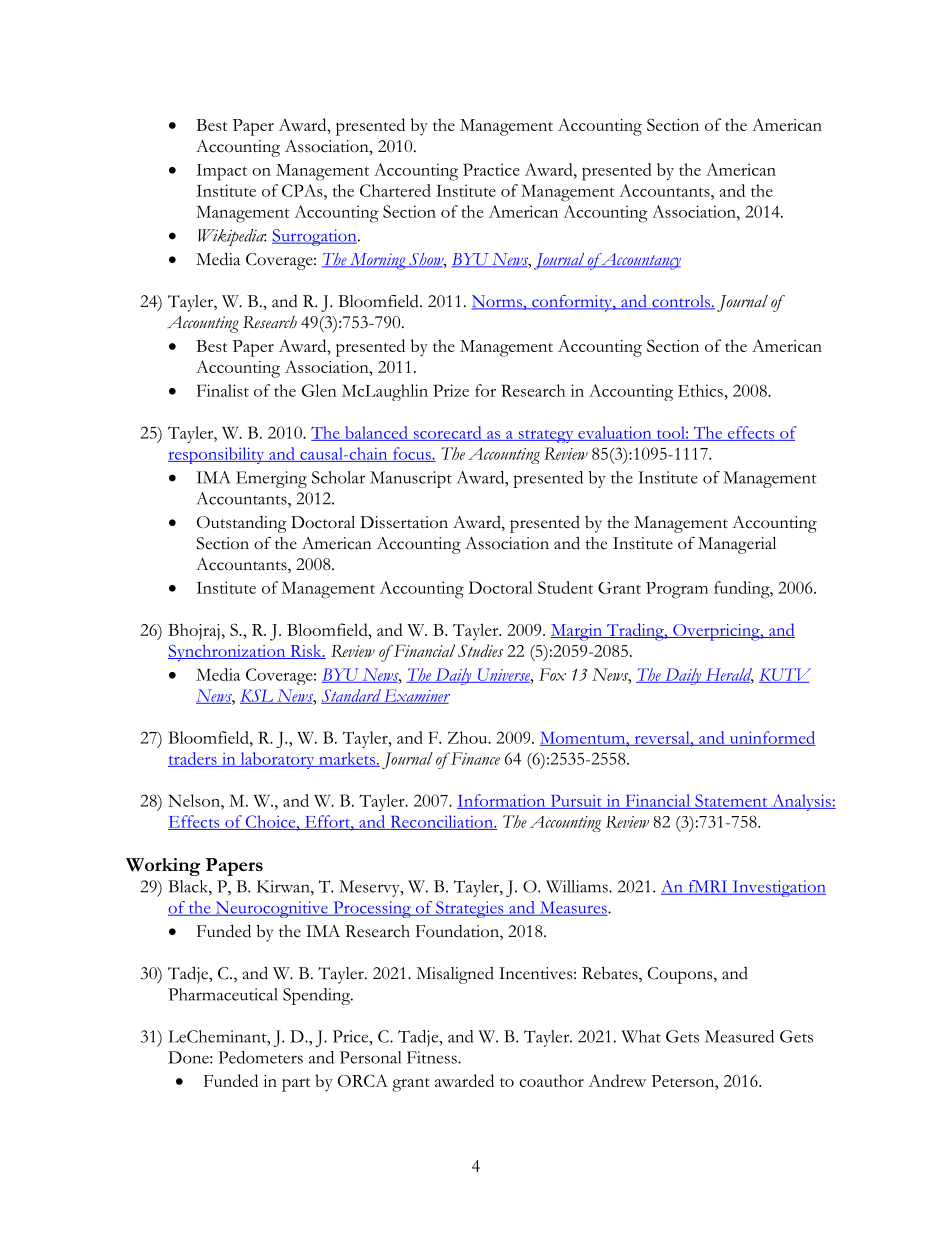 The height and width of the screenshot is (1233, 952). I want to click on Strategies, so click(470, 909).
